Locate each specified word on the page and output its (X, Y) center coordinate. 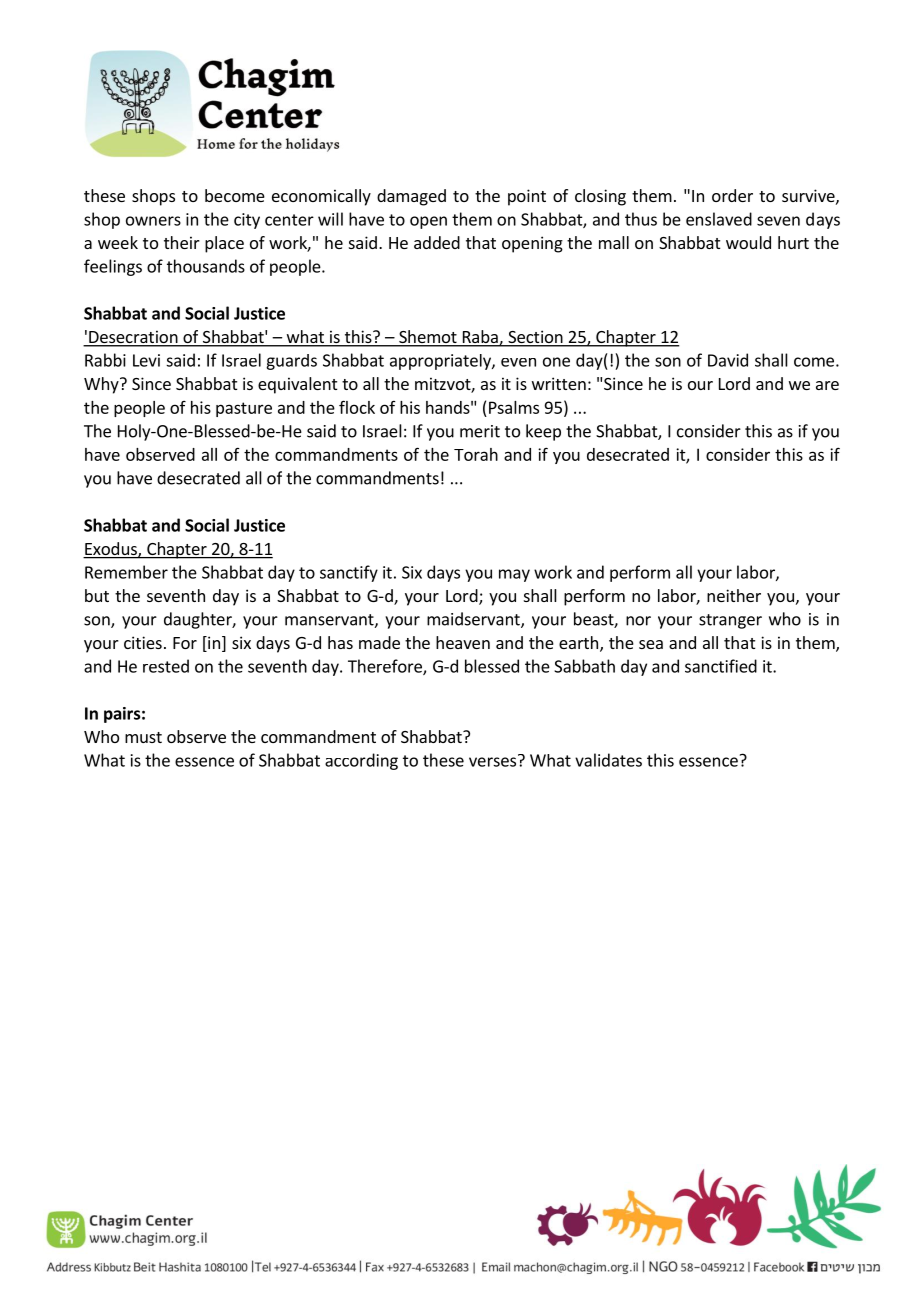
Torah (476, 454)
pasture (244, 409)
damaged (411, 197)
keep (543, 432)
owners (153, 221)
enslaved (719, 219)
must (143, 737)
